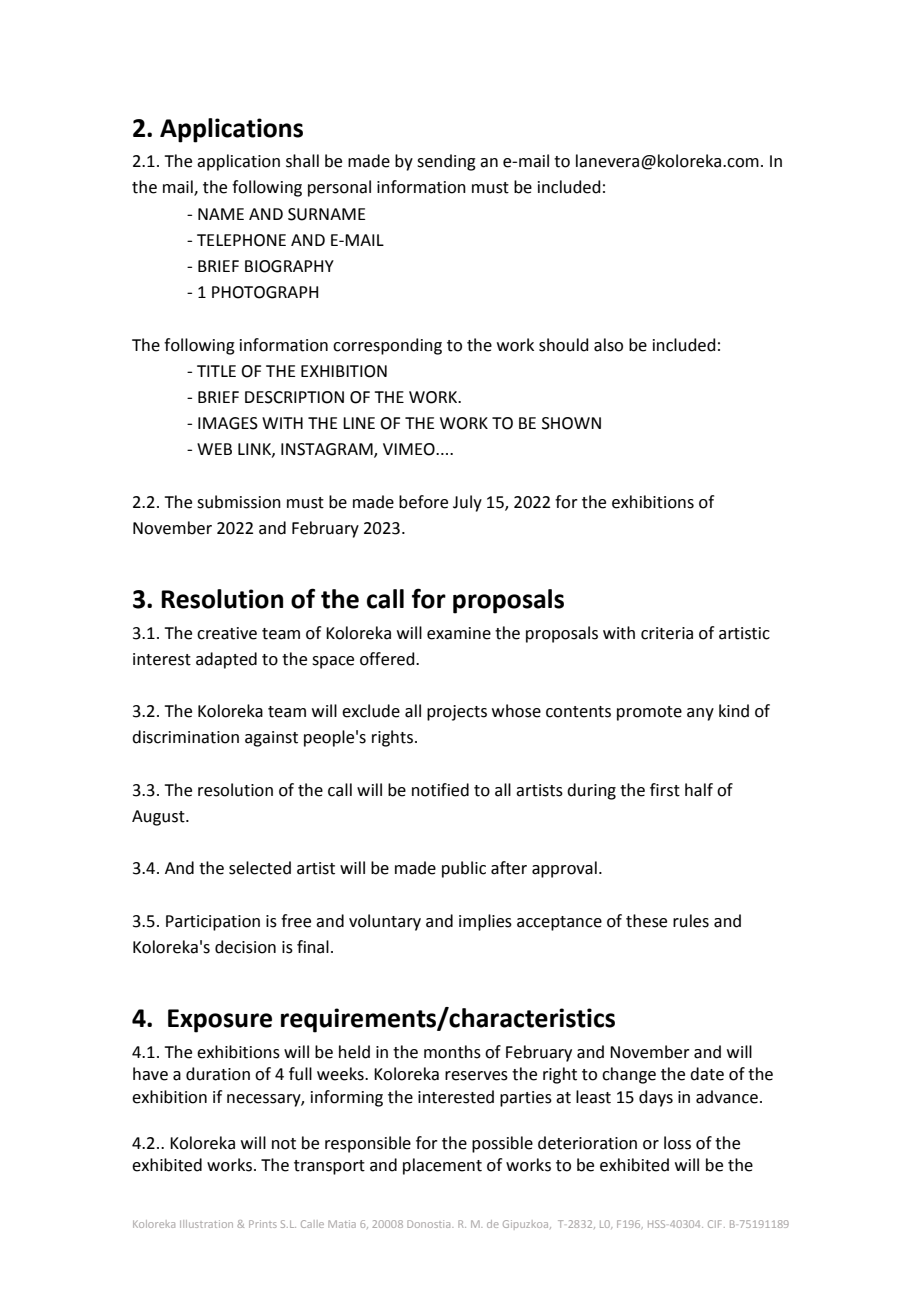 Image resolution: width=924 pixels, height=1309 pixels. What do you see at coordinates (241, 240) in the screenshot?
I see `TELEPHONE` at bounding box center [241, 240].
